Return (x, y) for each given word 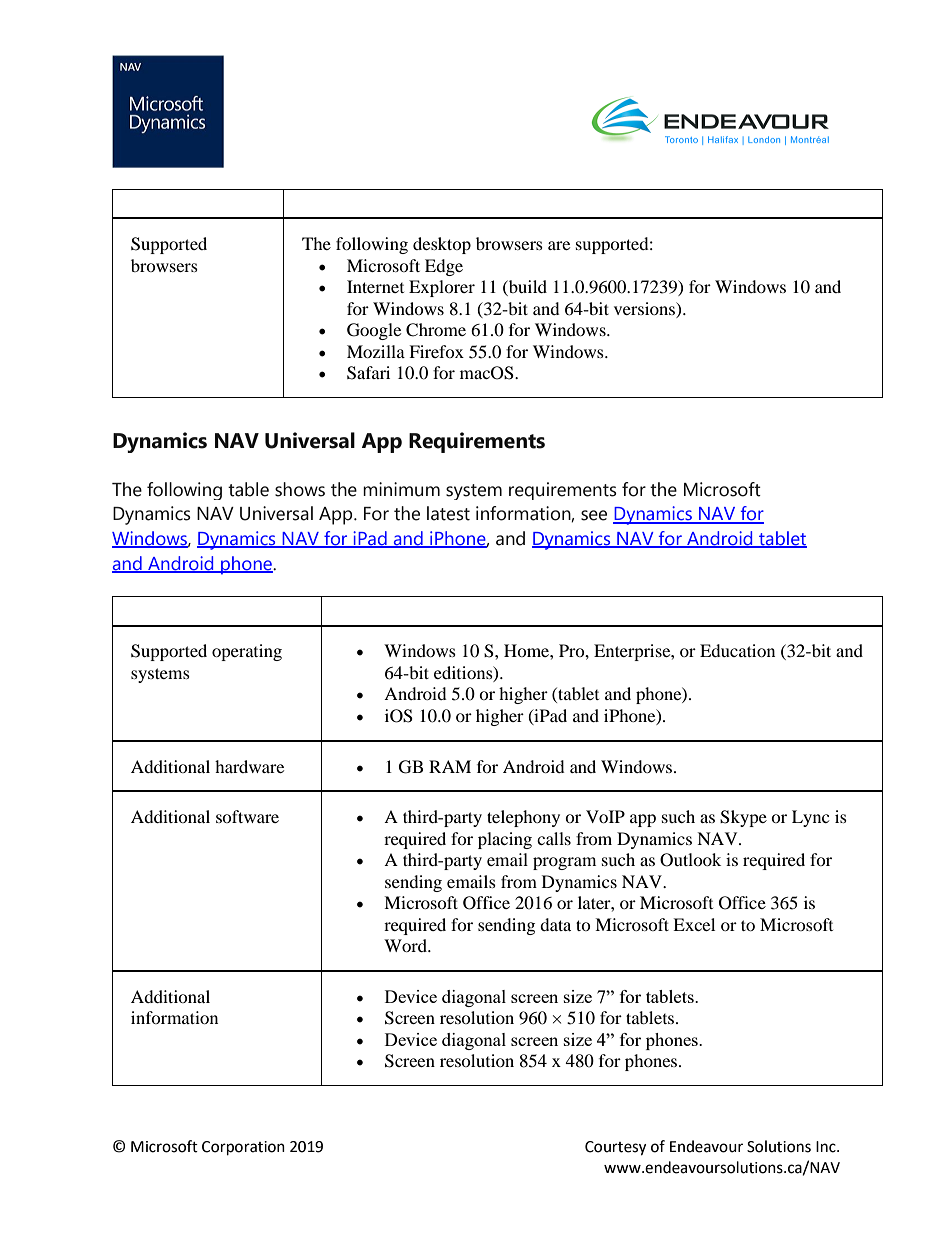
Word (406, 945)
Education (737, 650)
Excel (694, 924)
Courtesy (615, 1148)
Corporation (243, 1148)
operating (247, 652)
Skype (743, 818)
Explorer (442, 288)
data (555, 924)
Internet (375, 286)
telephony (523, 818)
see (594, 515)
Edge (444, 267)
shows (300, 489)
